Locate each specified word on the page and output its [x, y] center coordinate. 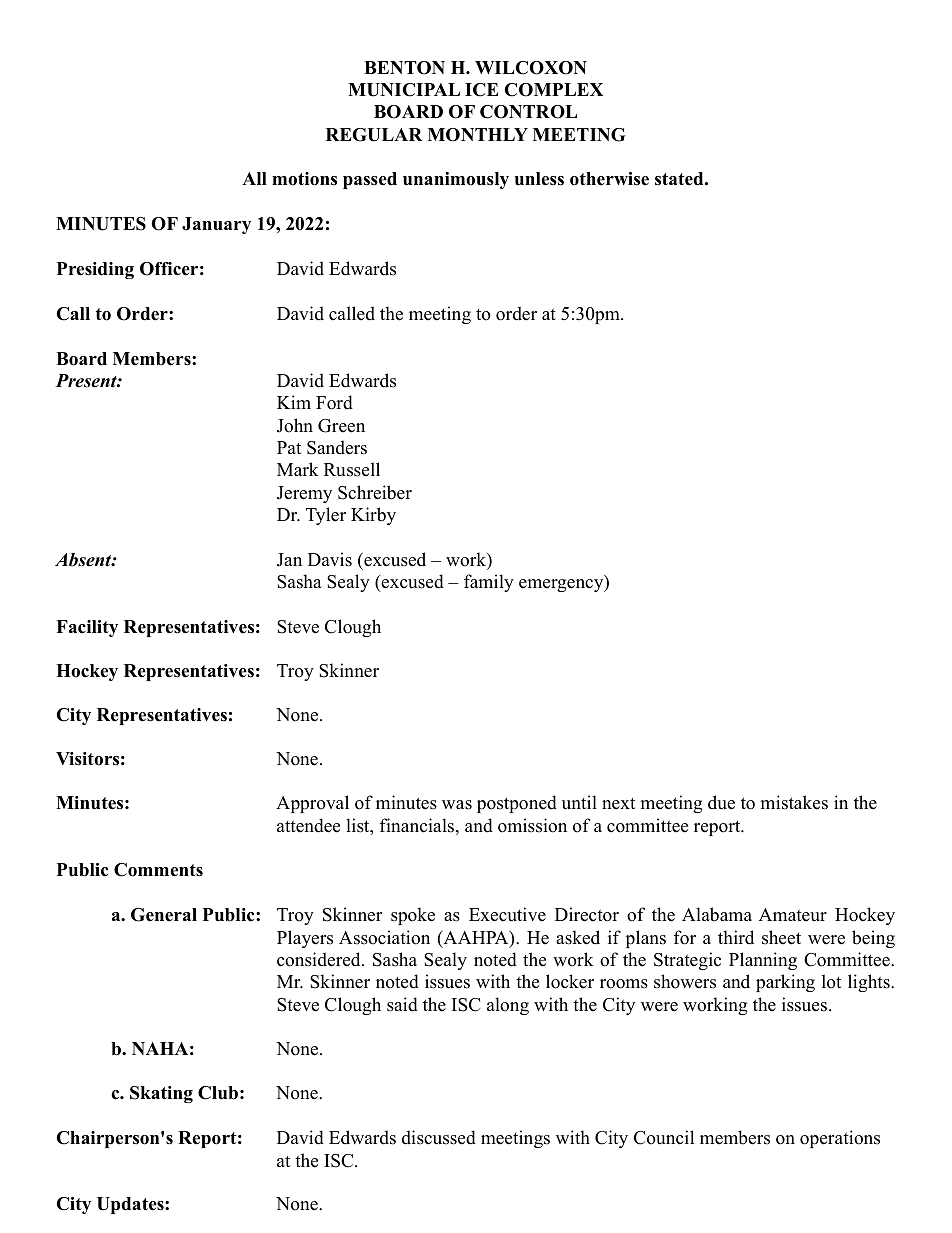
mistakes [794, 802]
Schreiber [375, 492]
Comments [158, 870]
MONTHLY [478, 135]
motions [304, 179]
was [457, 805]
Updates [131, 1205]
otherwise [609, 179]
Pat [289, 447]
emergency [562, 585]
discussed [439, 1137]
